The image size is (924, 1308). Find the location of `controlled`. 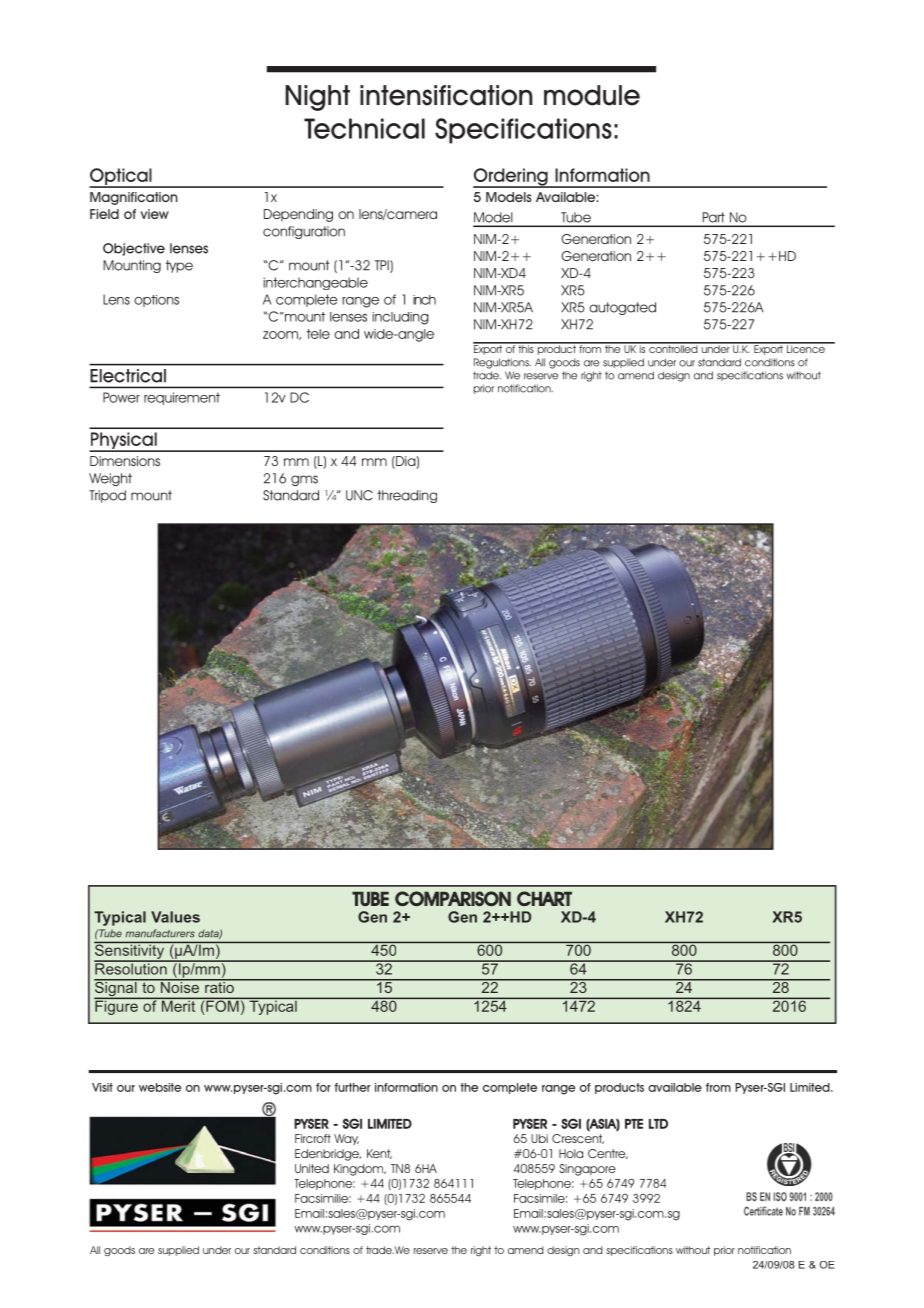

controlled is located at coordinates (673, 348).
